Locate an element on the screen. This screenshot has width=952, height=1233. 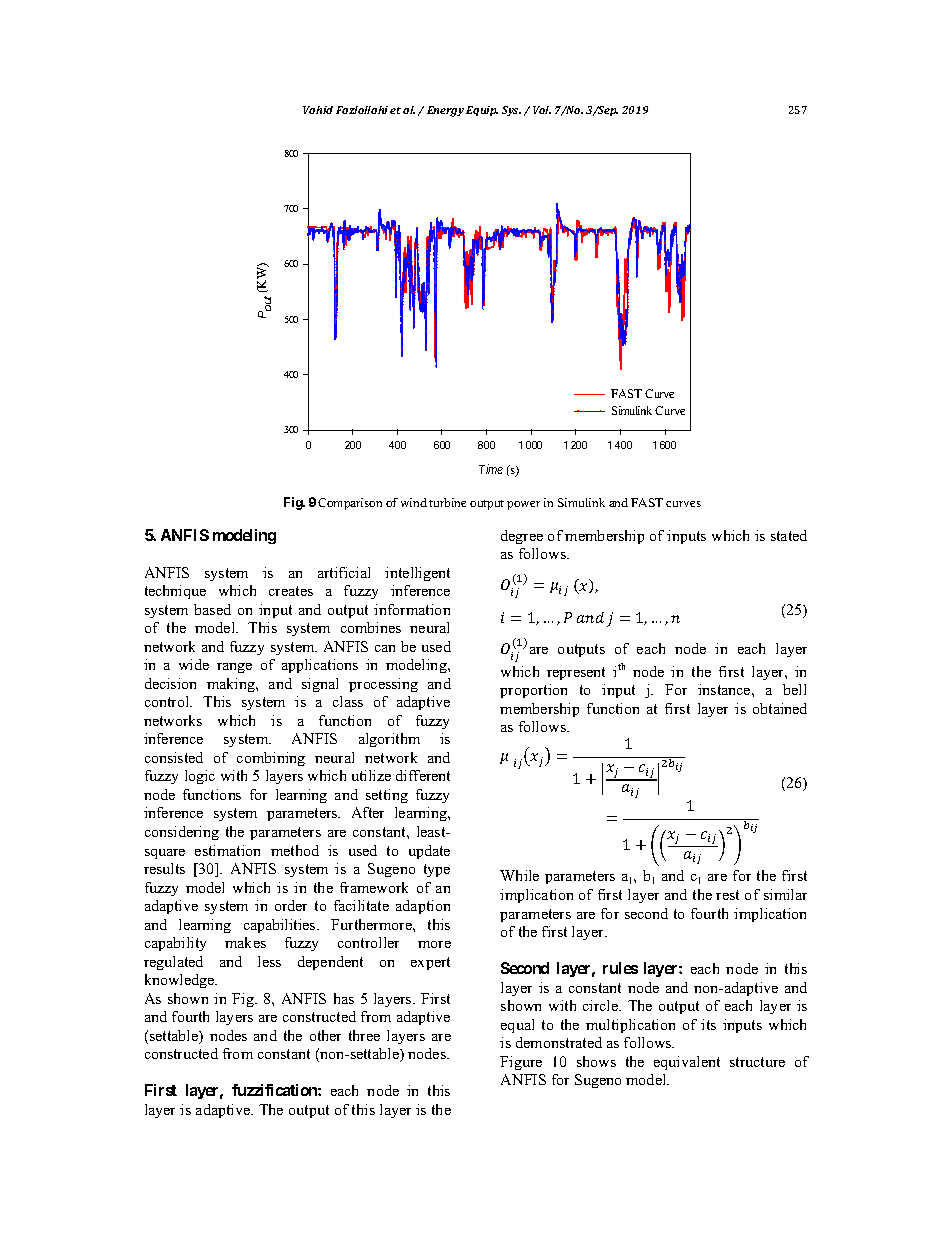
Energy is located at coordinates (445, 111).
